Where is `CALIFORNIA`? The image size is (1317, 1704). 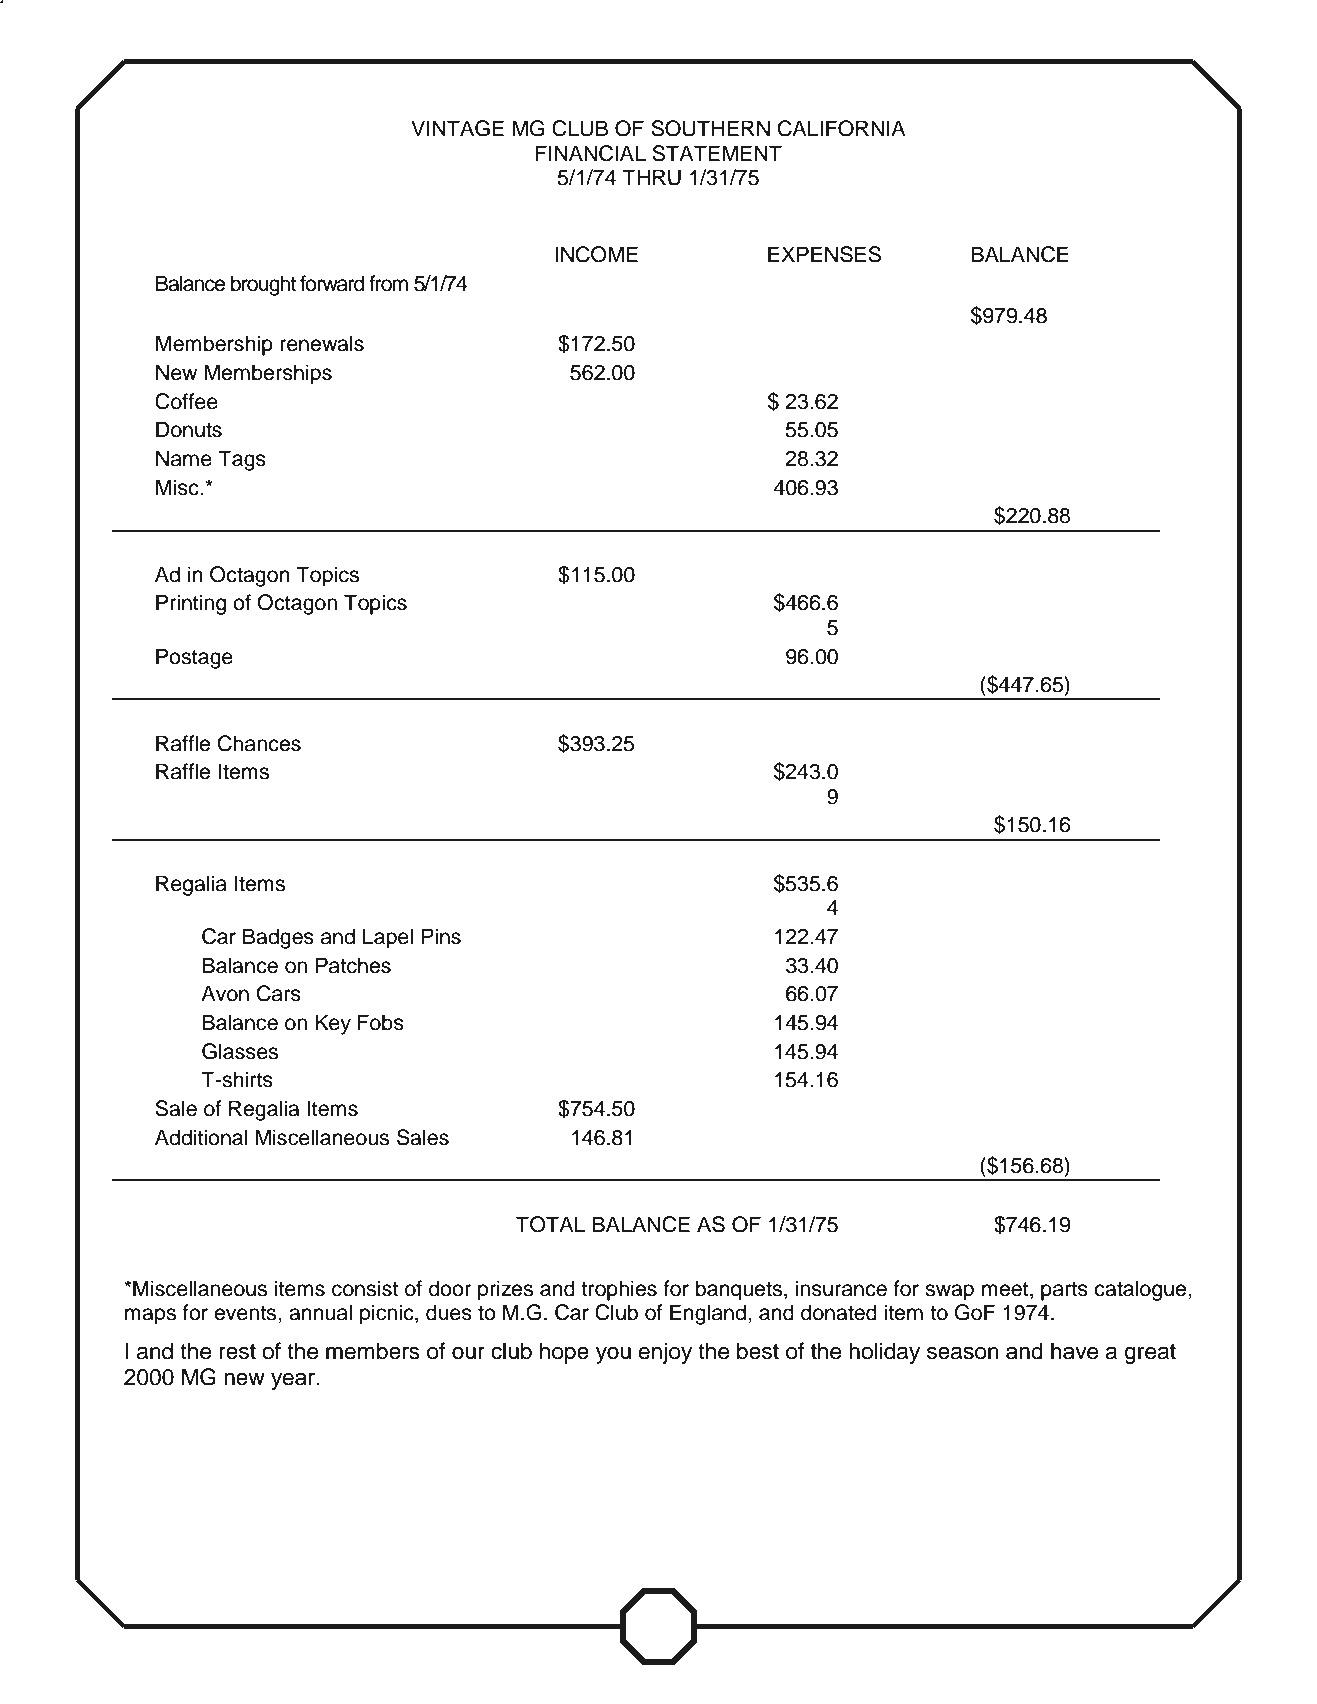 CALIFORNIA is located at coordinates (842, 128).
